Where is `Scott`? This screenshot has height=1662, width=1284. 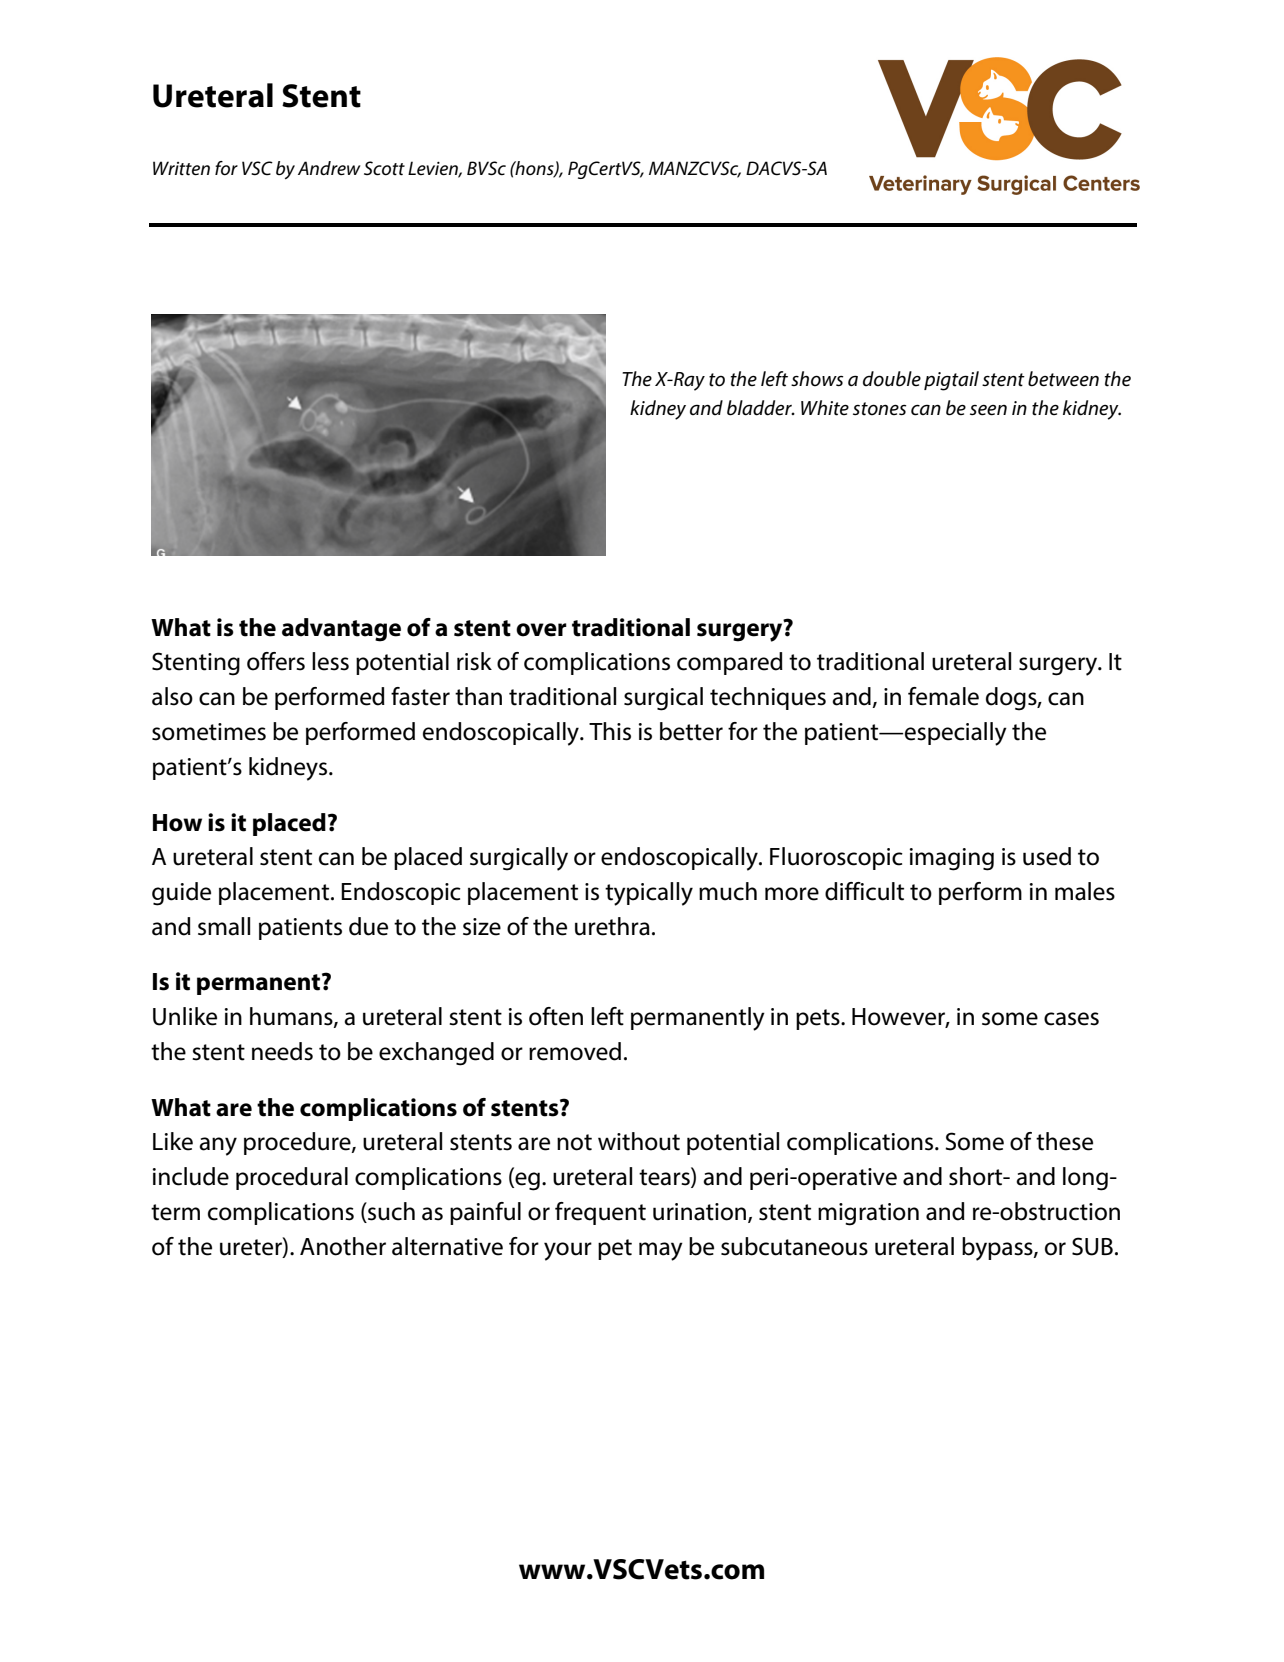 Scott is located at coordinates (384, 168).
